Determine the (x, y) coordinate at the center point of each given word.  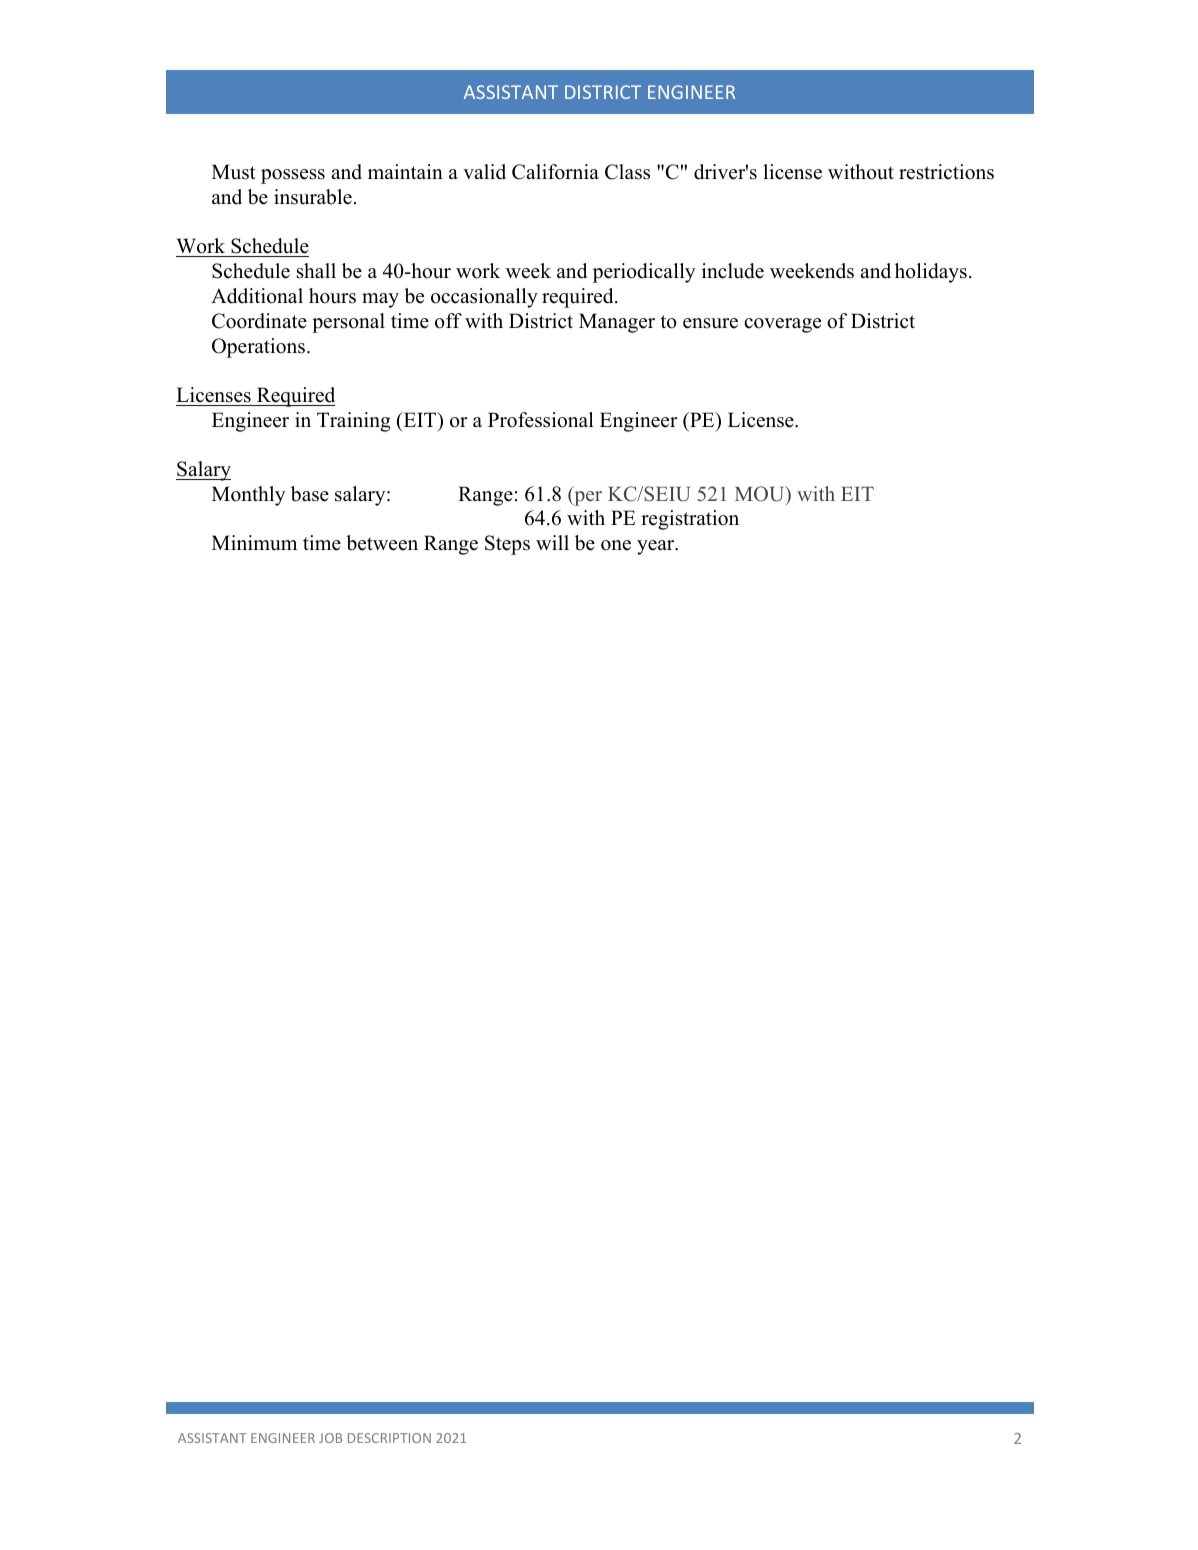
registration (690, 520)
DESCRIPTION (389, 1438)
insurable (313, 197)
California (555, 172)
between (382, 543)
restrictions (946, 172)
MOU (761, 494)
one (616, 545)
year (657, 547)
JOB (330, 1438)
